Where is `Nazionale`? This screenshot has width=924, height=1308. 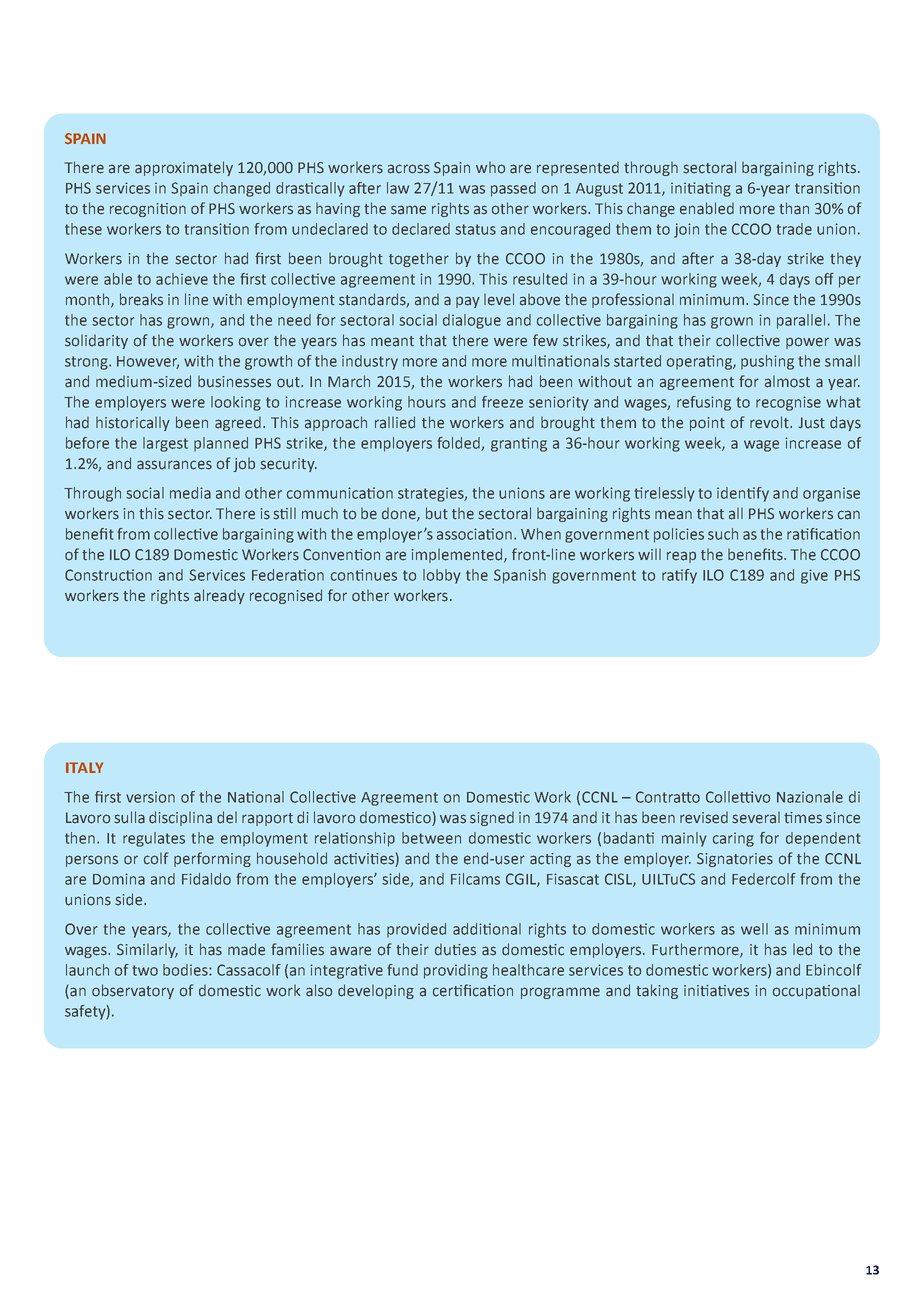 Nazionale is located at coordinates (810, 797).
